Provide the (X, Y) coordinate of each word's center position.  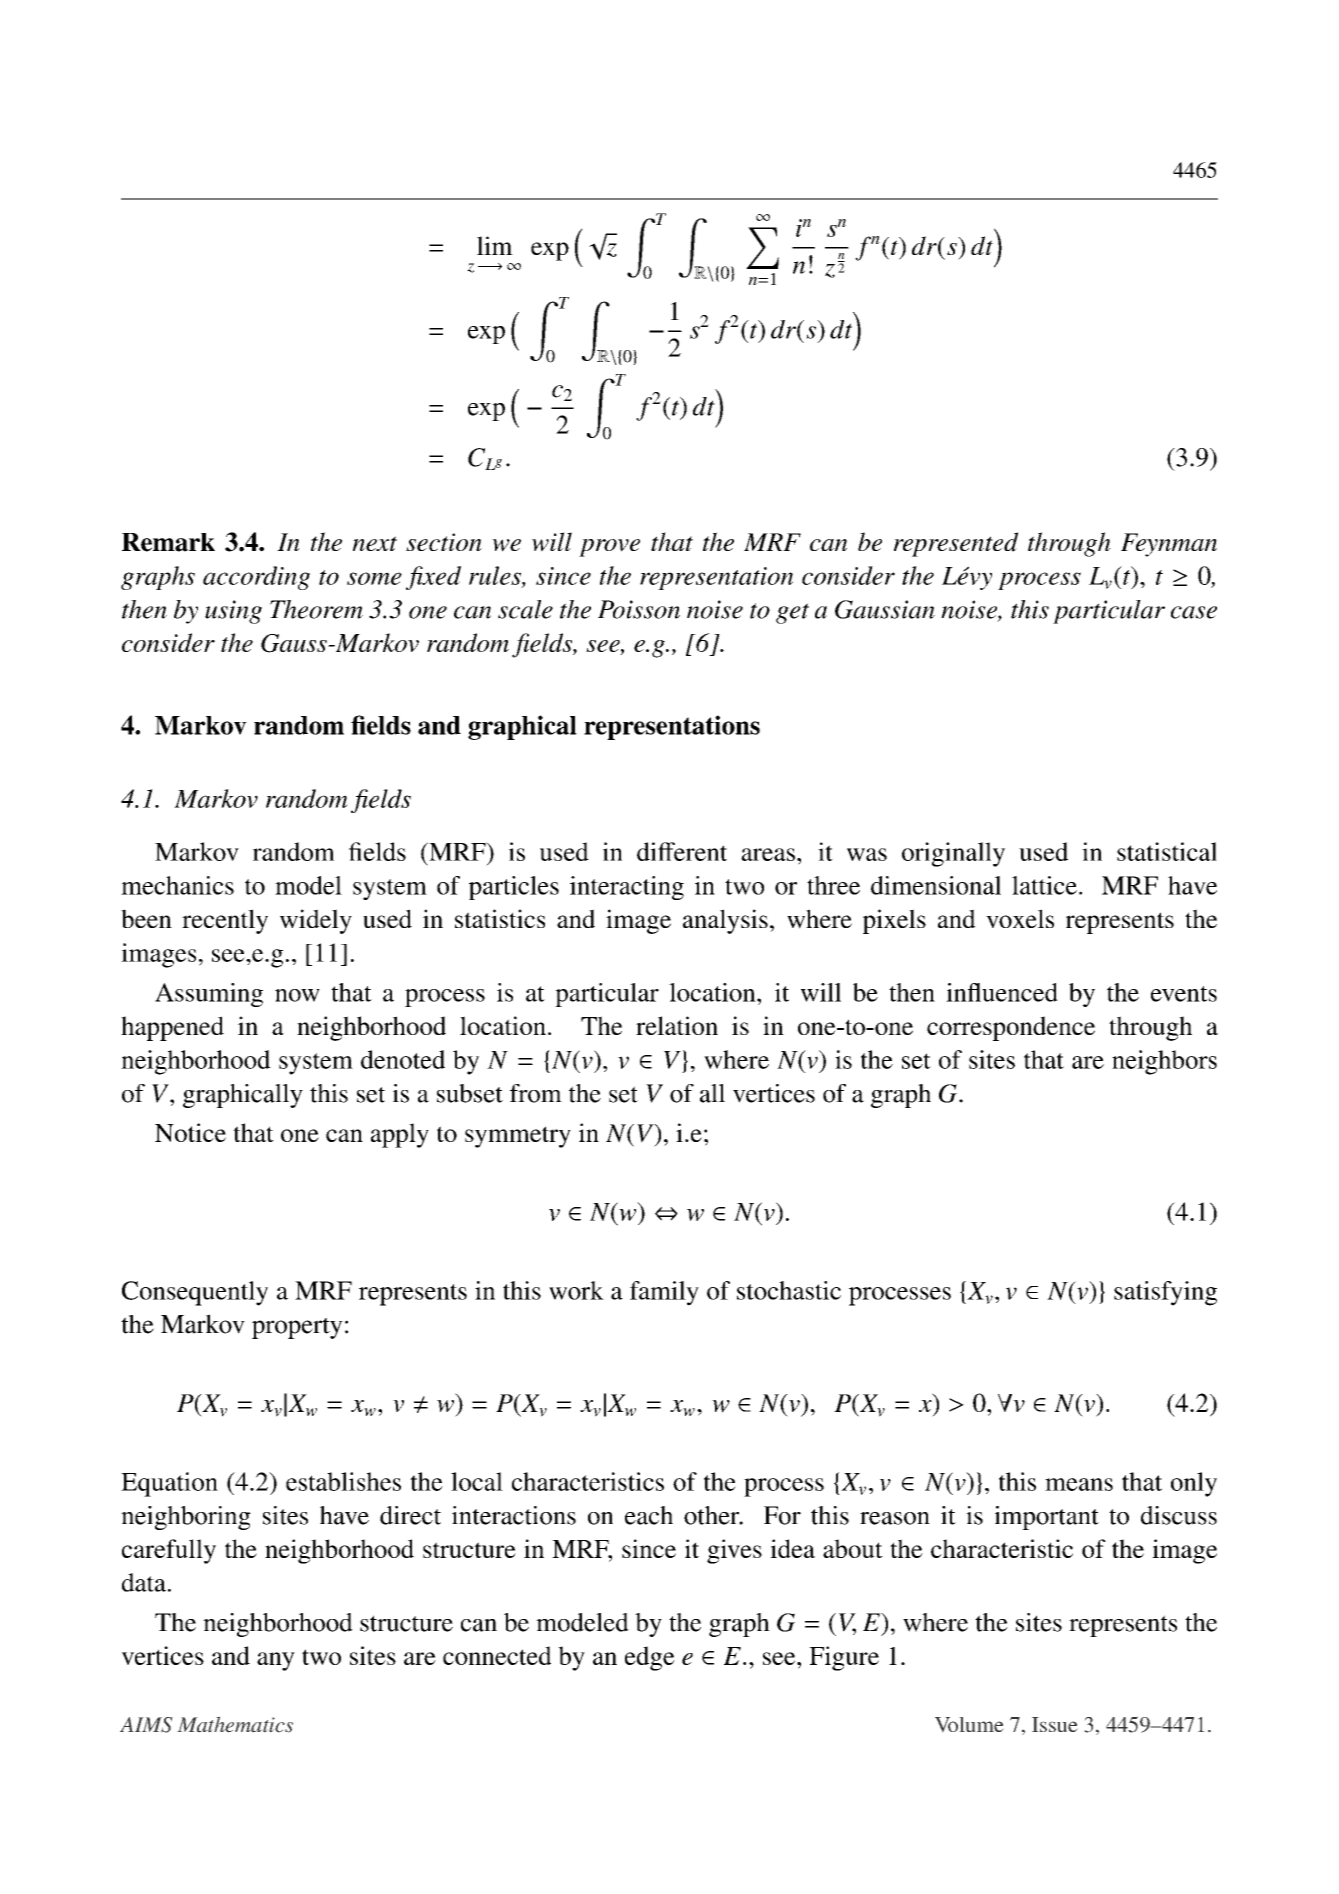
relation (677, 1025)
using (233, 612)
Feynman (1169, 545)
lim (495, 245)
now (297, 995)
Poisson (639, 609)
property (297, 1328)
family (664, 1293)
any (276, 1661)
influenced (1002, 992)
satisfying (1165, 1293)
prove (609, 548)
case (1194, 612)
